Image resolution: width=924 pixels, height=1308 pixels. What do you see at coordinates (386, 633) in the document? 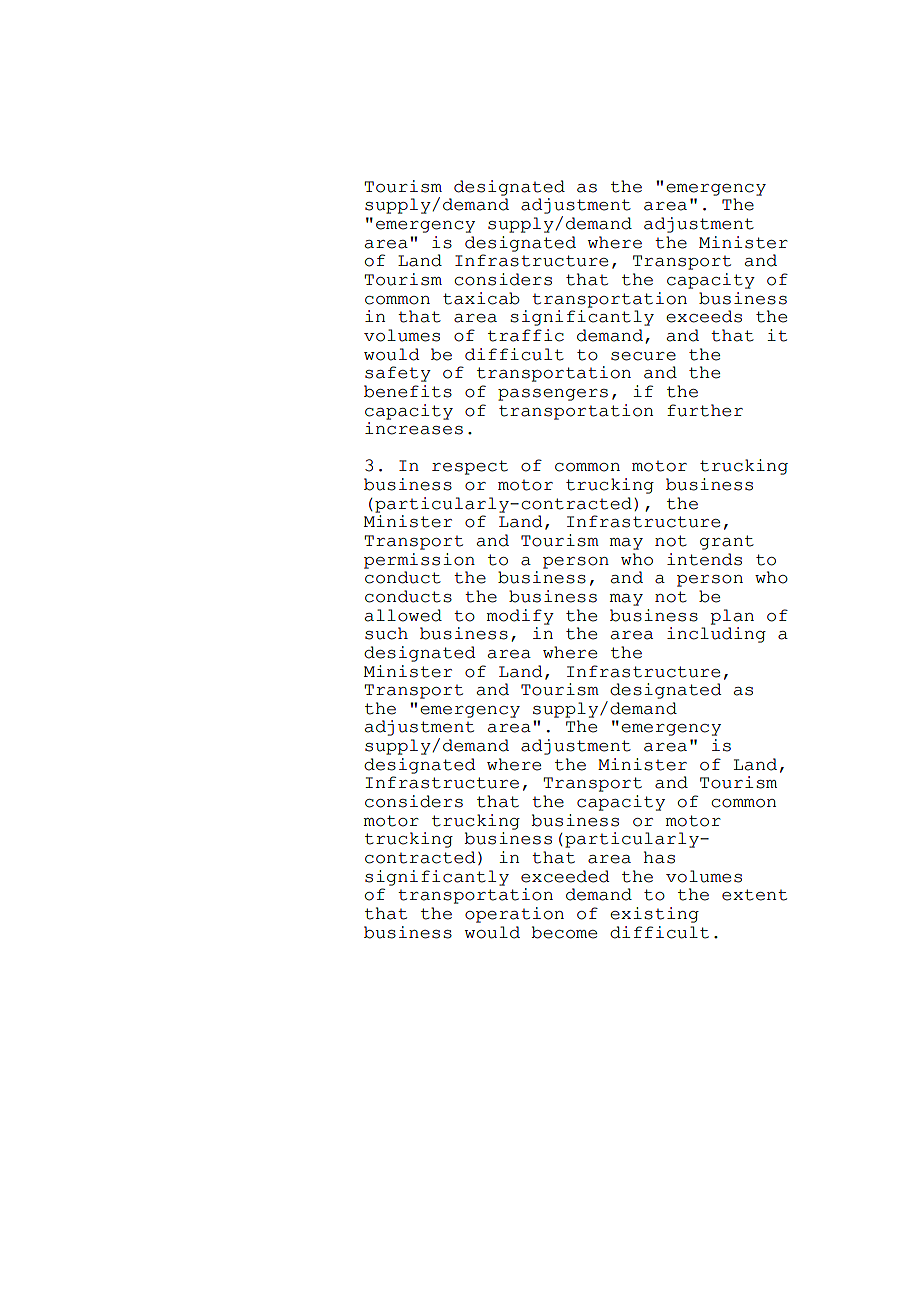
I see `such` at bounding box center [386, 633].
